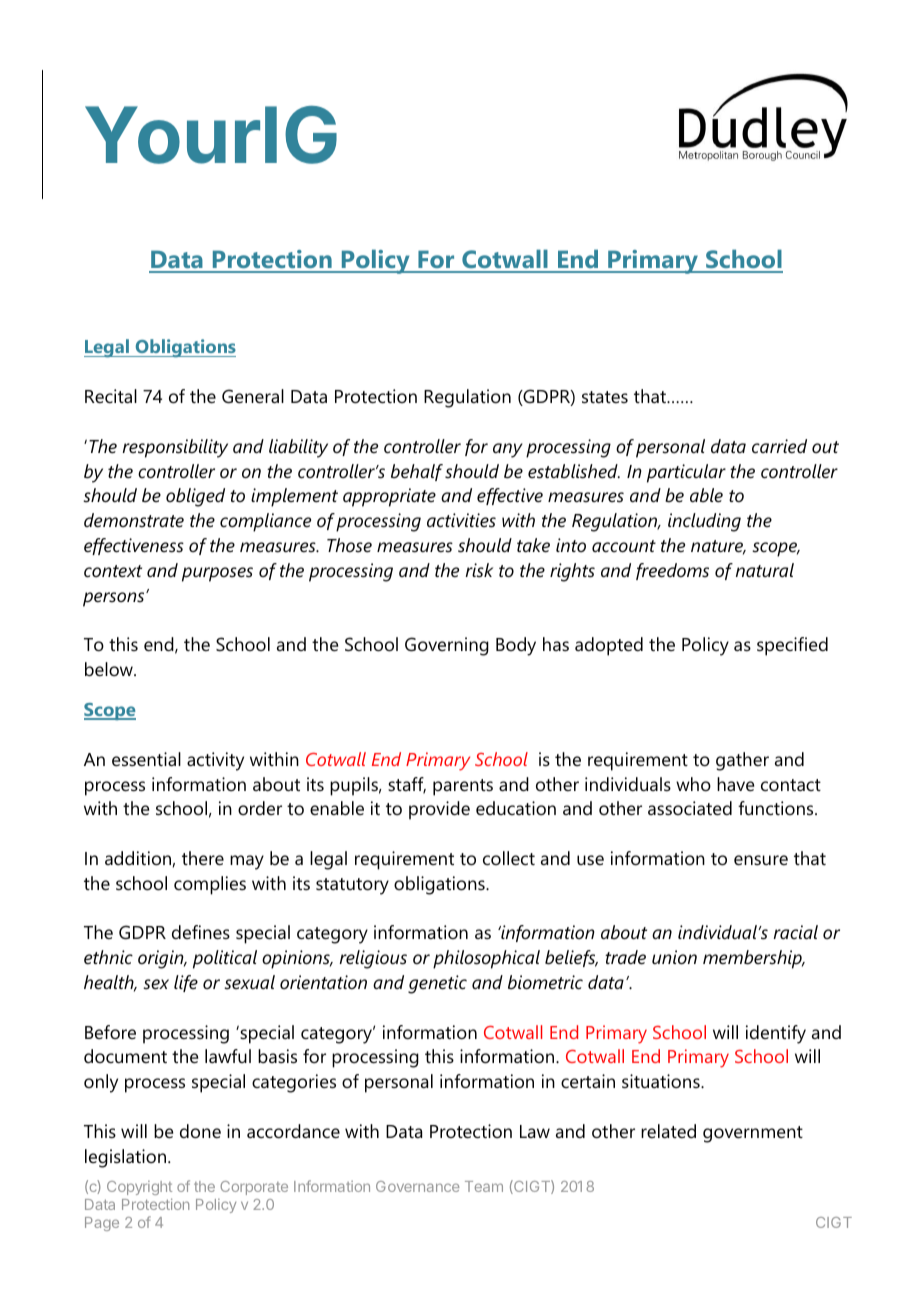  I want to click on genetic, so click(437, 984).
